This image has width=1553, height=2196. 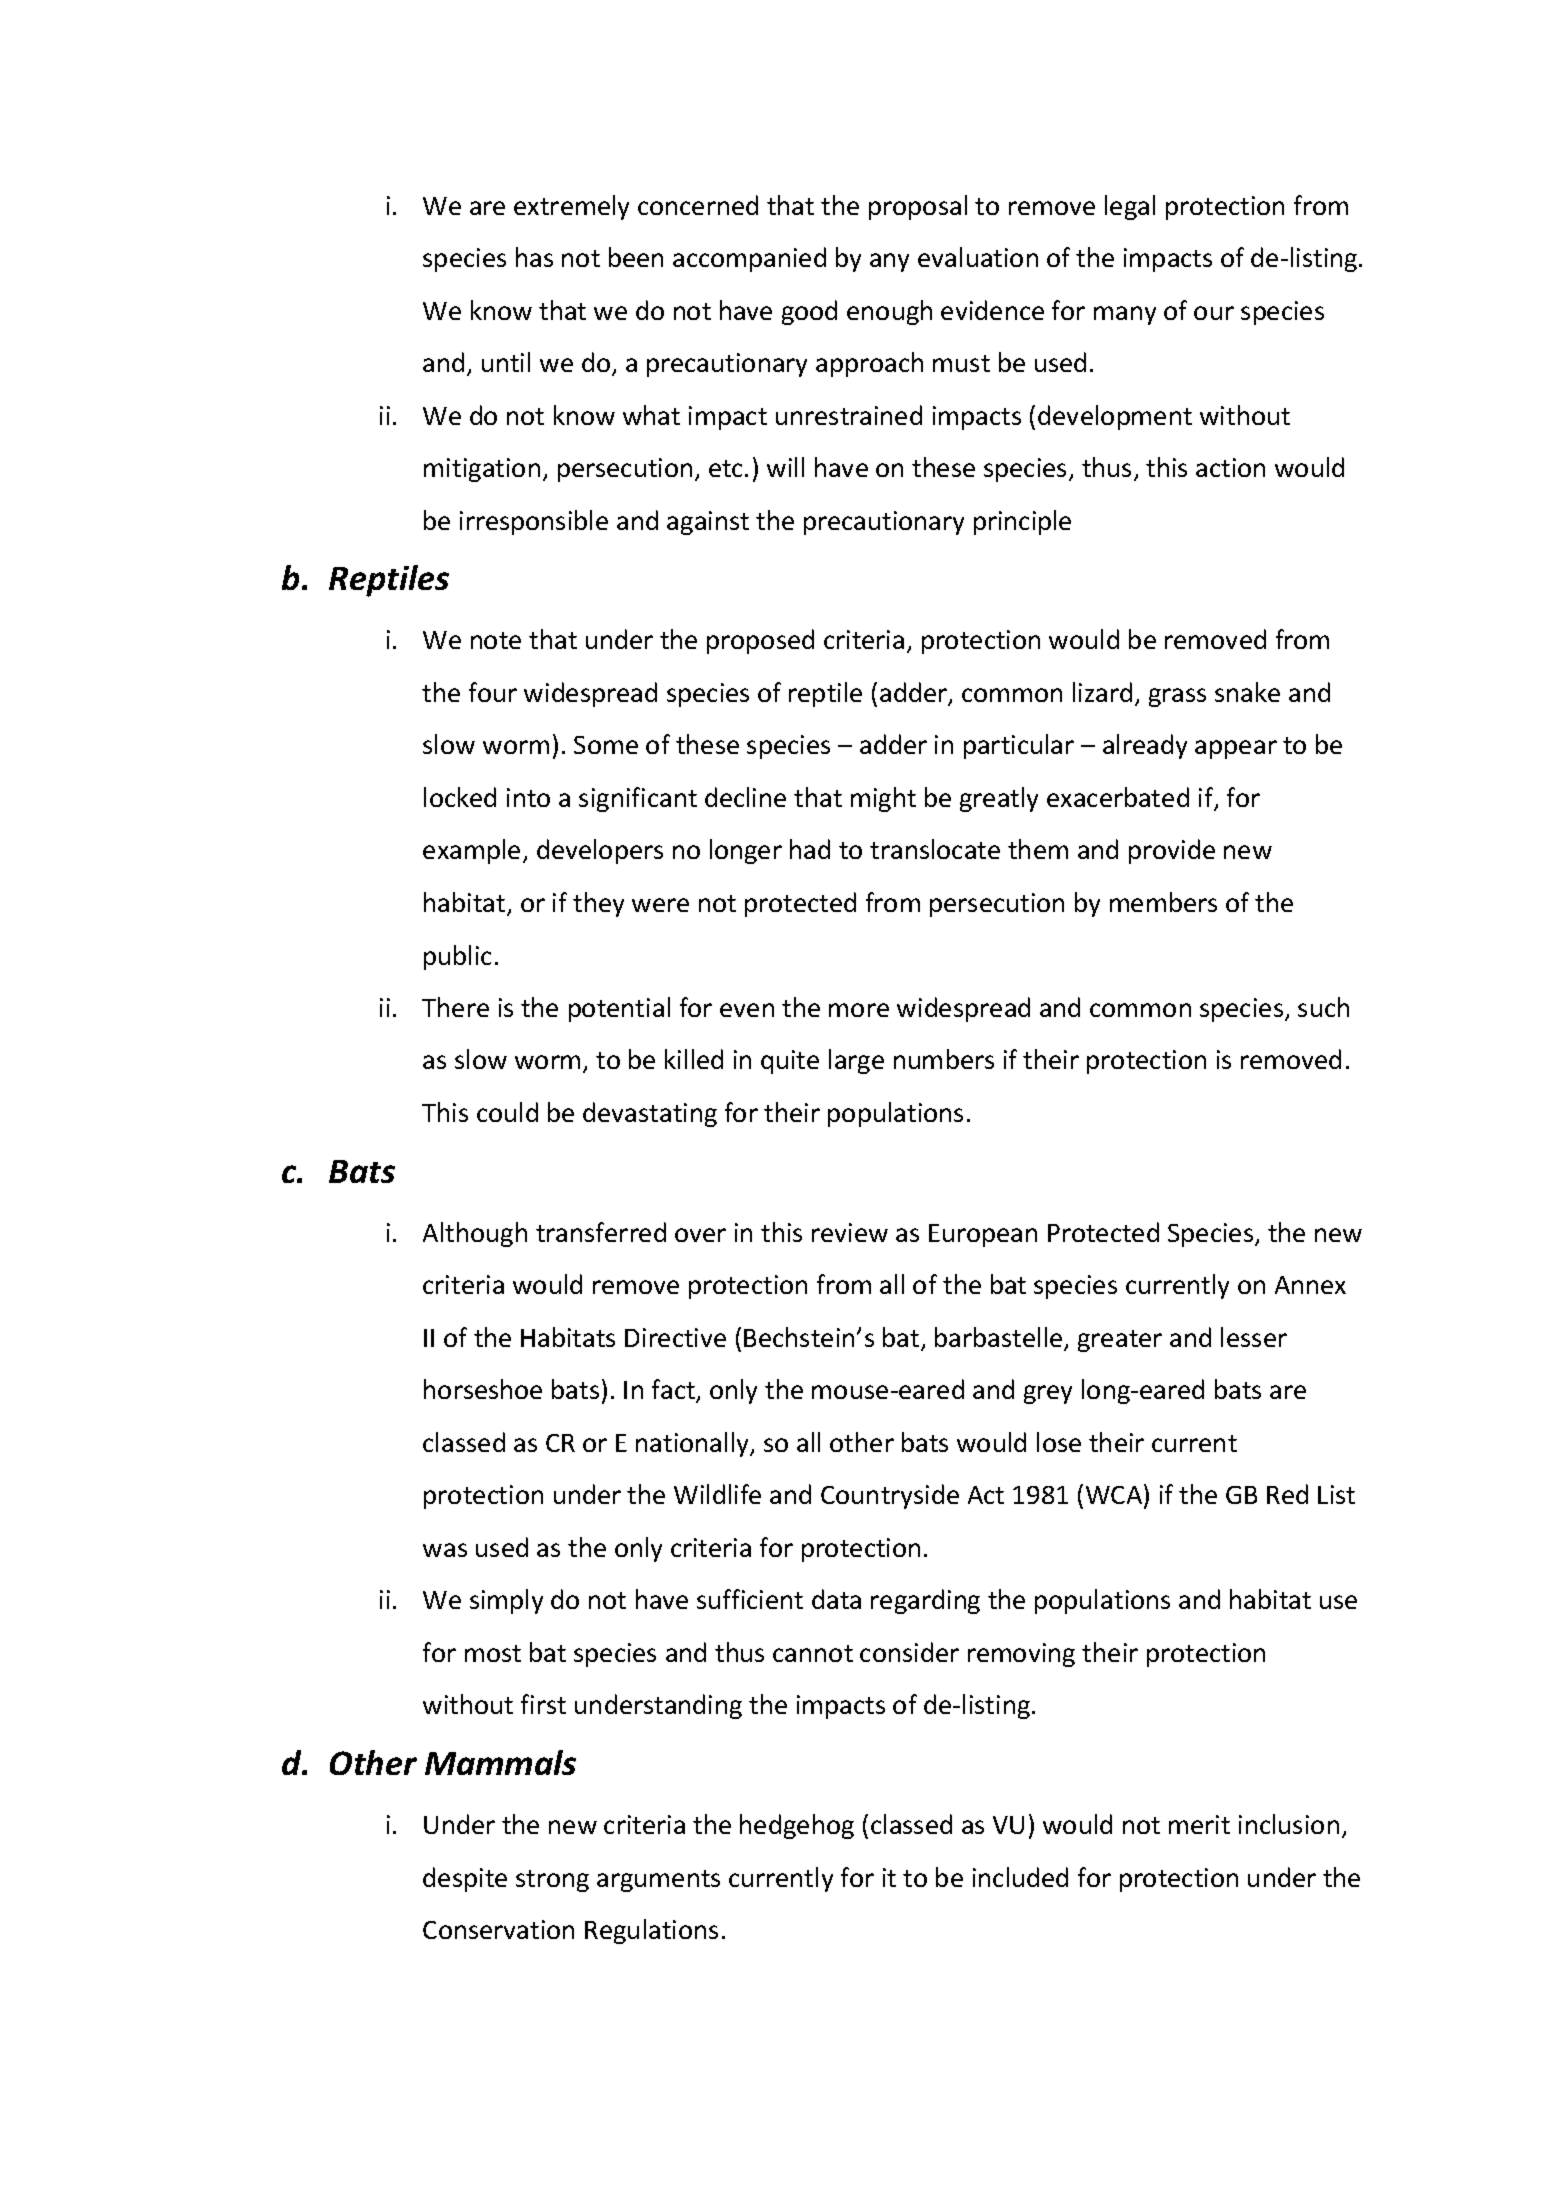 What do you see at coordinates (856, 1061) in the image?
I see `large` at bounding box center [856, 1061].
